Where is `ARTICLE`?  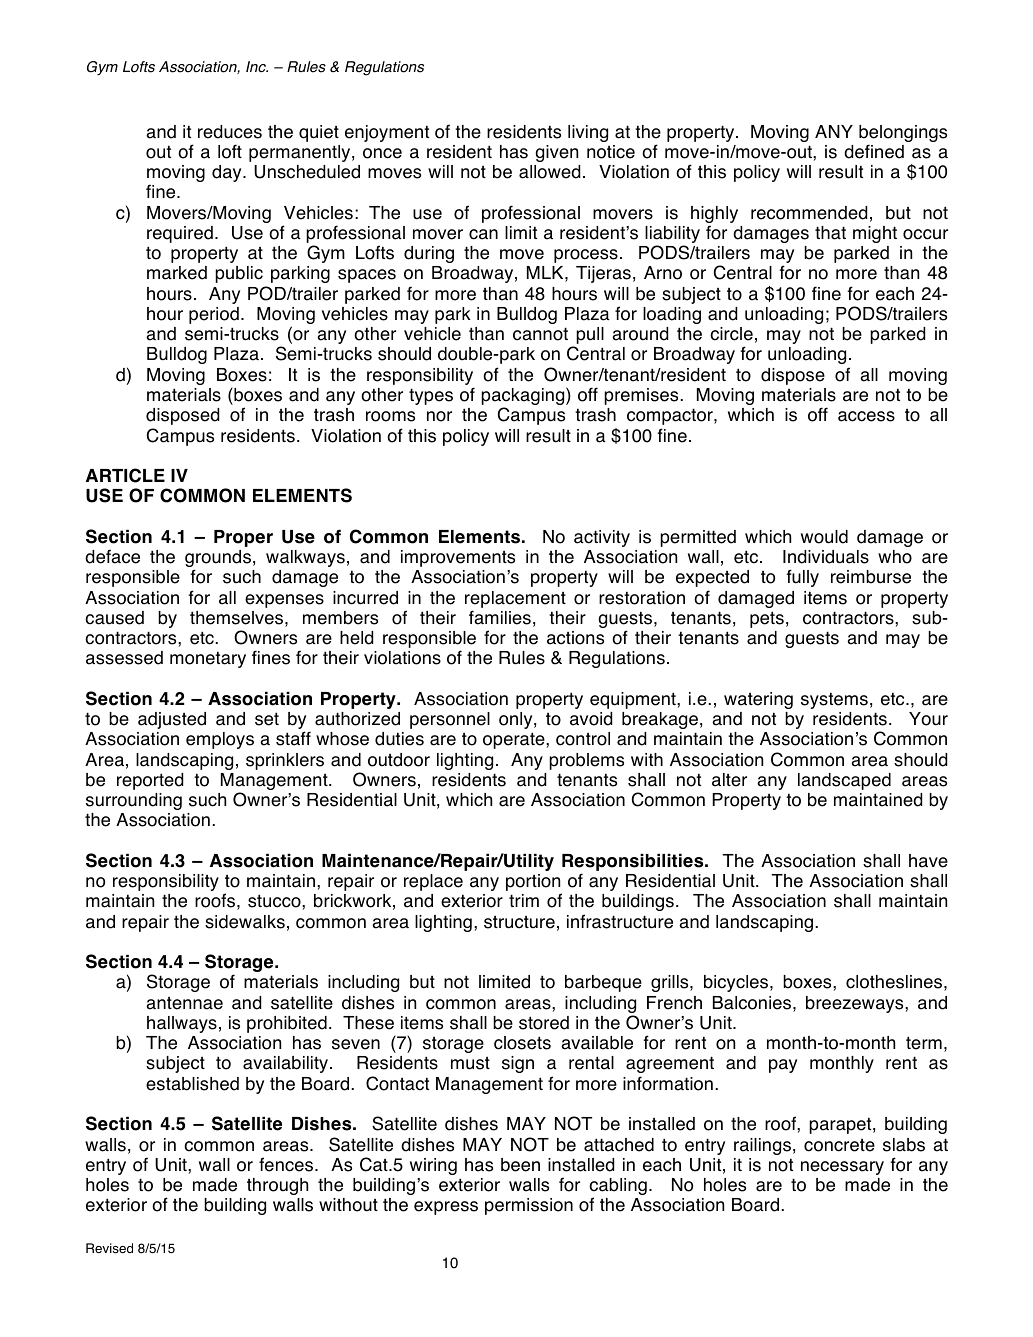
ARTICLE is located at coordinates (125, 475).
